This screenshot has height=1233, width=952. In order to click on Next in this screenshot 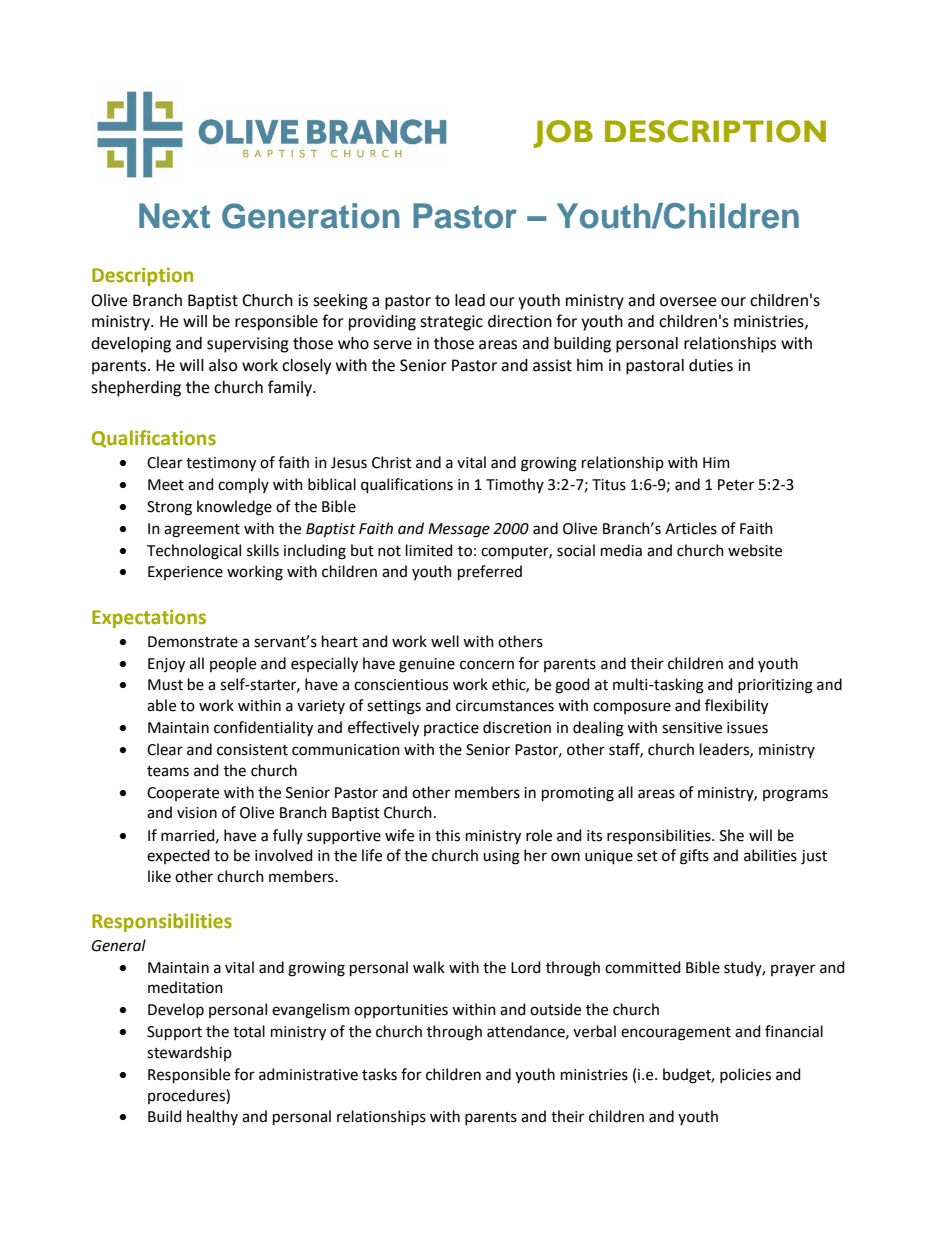, I will do `click(174, 216)`.
